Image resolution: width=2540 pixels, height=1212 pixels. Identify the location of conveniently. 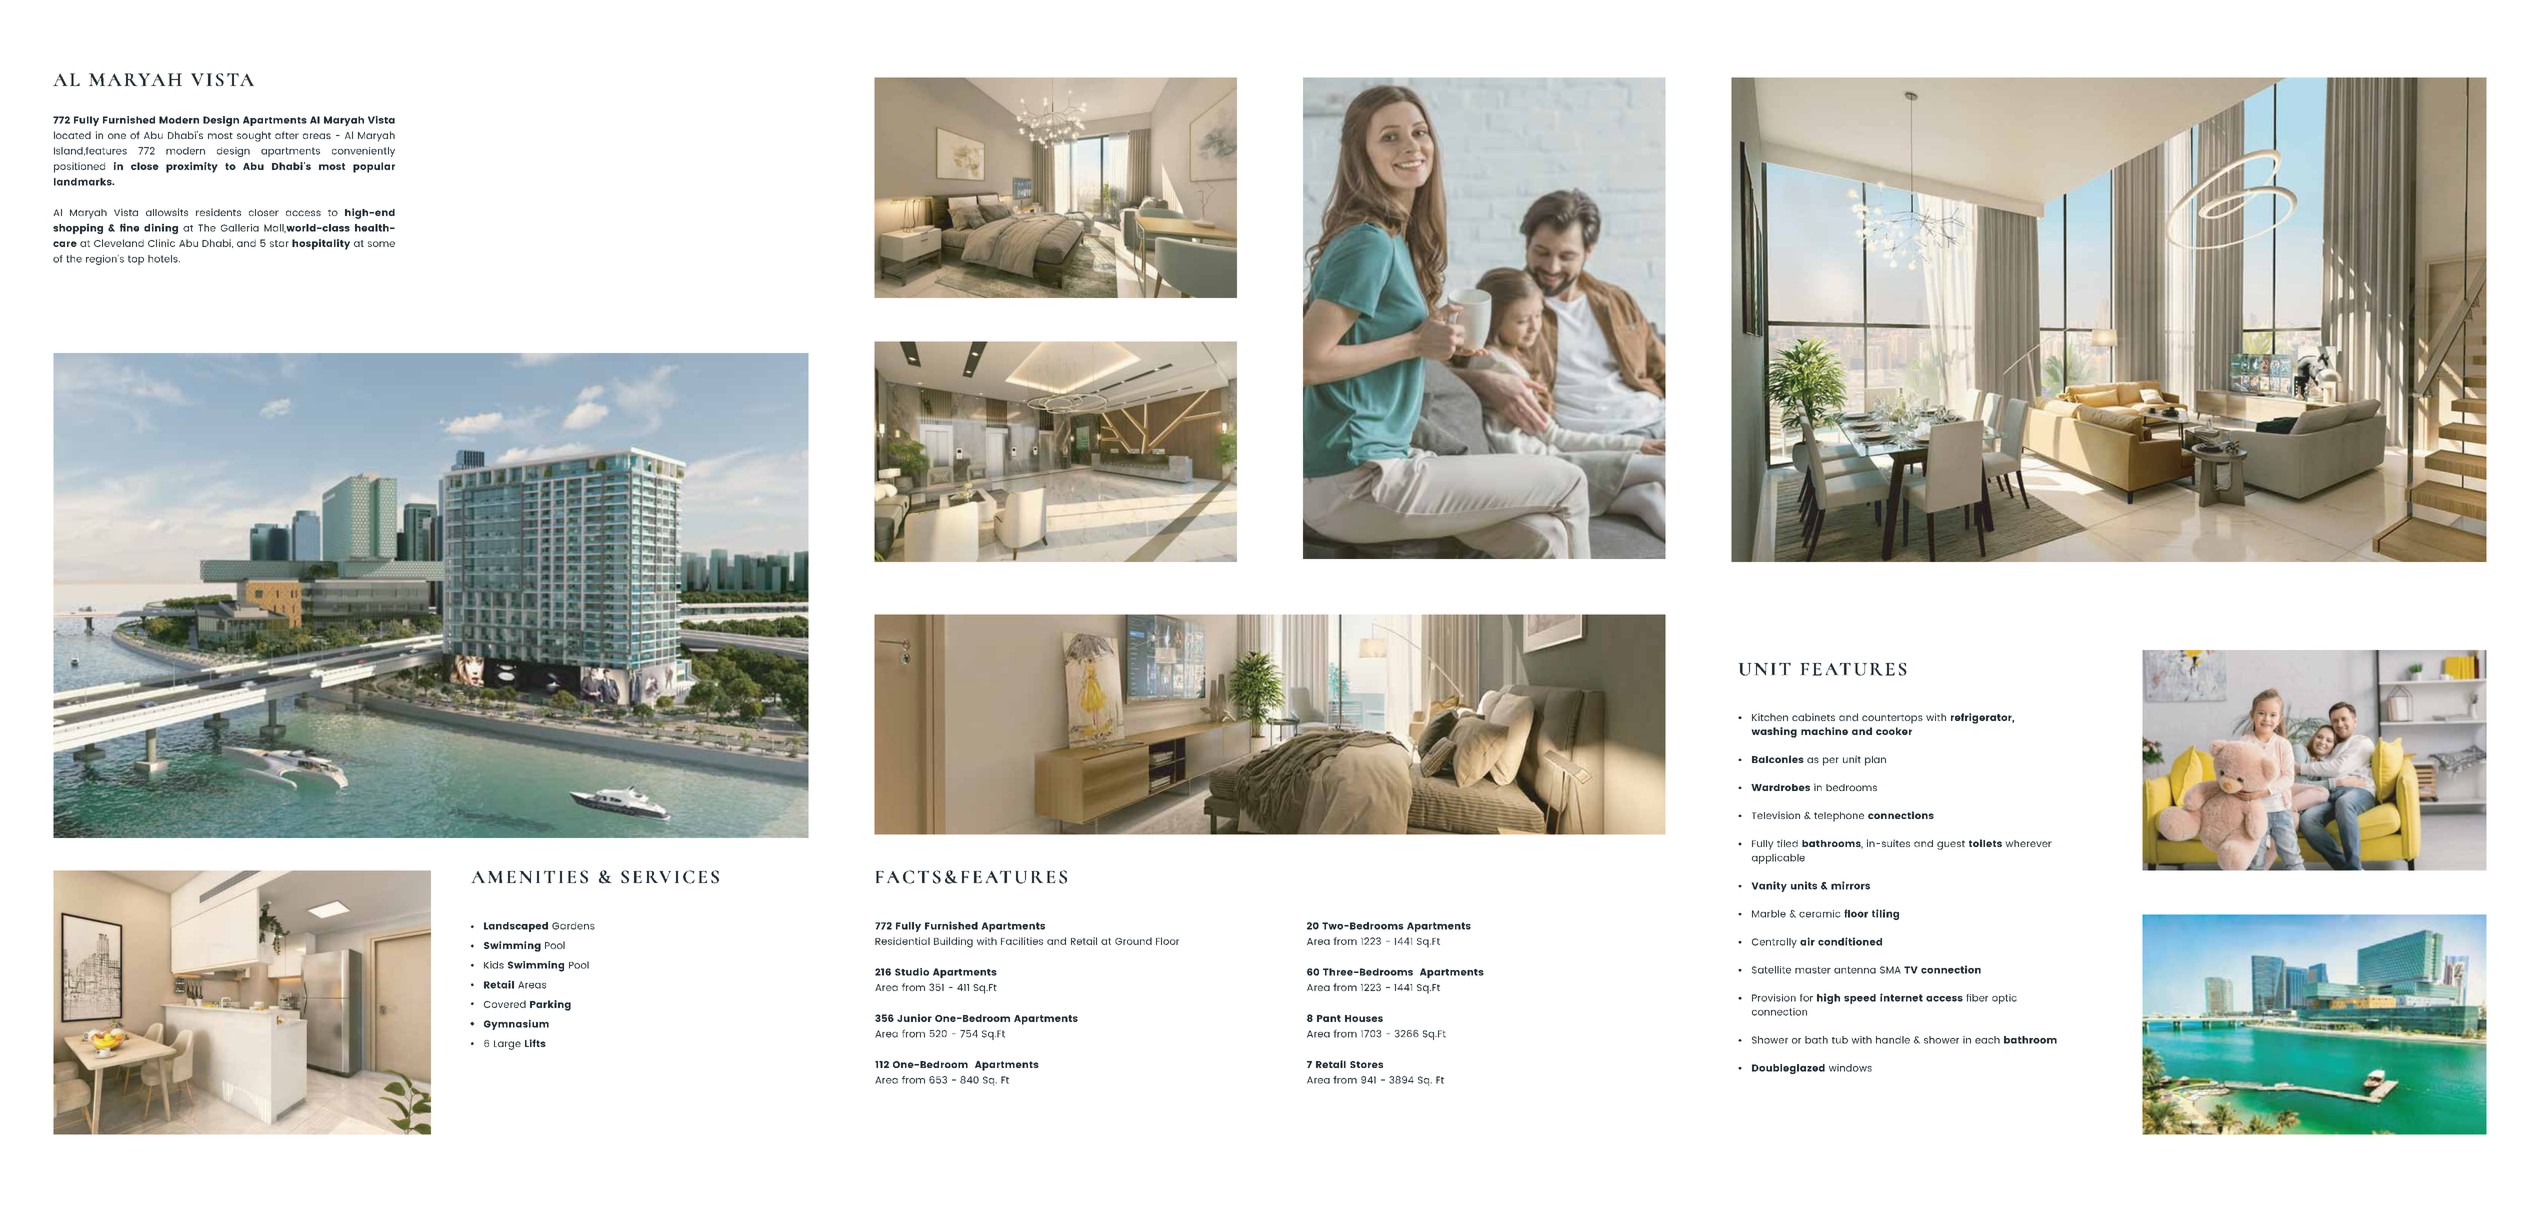
(363, 152).
